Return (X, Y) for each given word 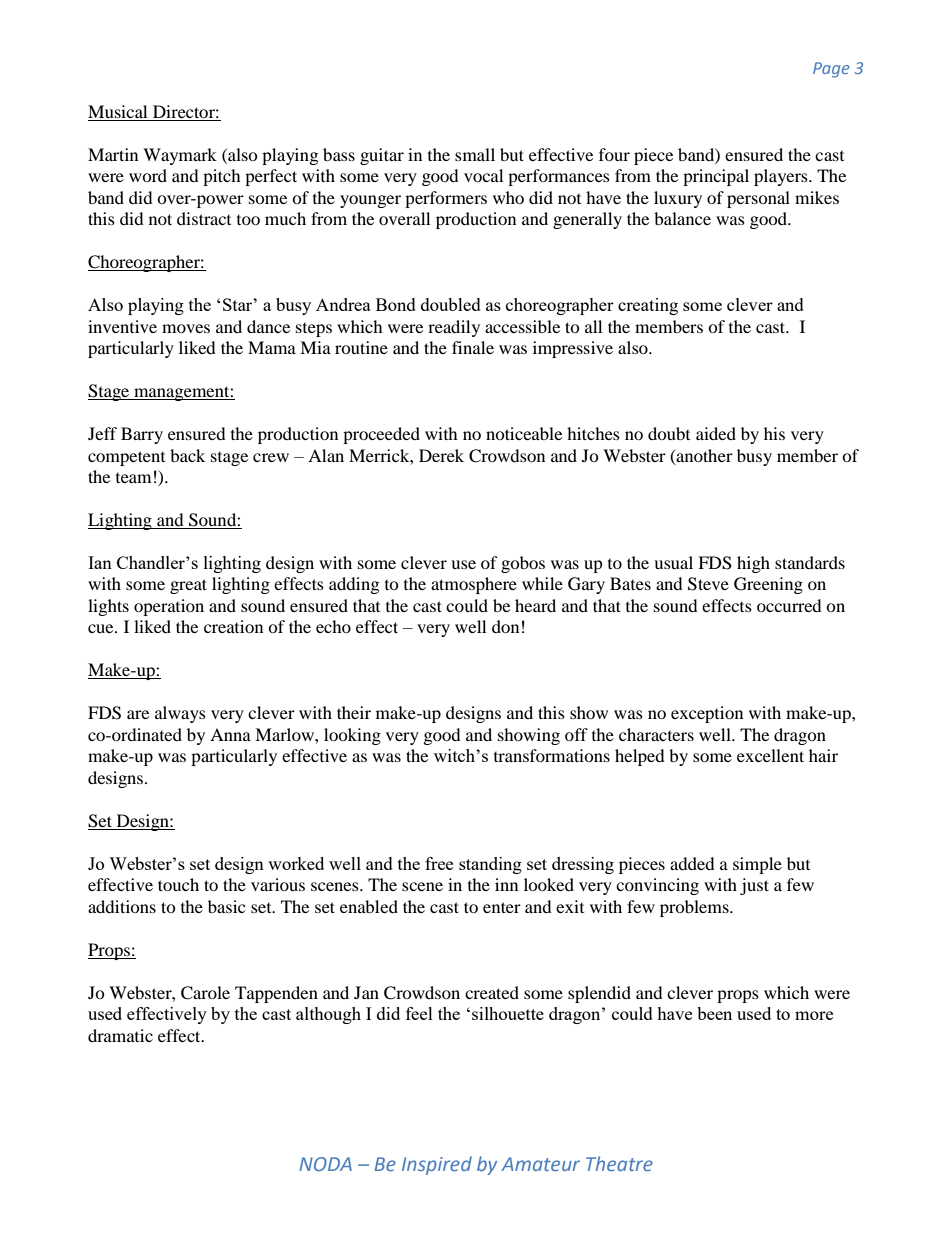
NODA (325, 1164)
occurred (789, 605)
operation (169, 607)
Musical (117, 111)
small (475, 154)
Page (831, 70)
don (505, 626)
